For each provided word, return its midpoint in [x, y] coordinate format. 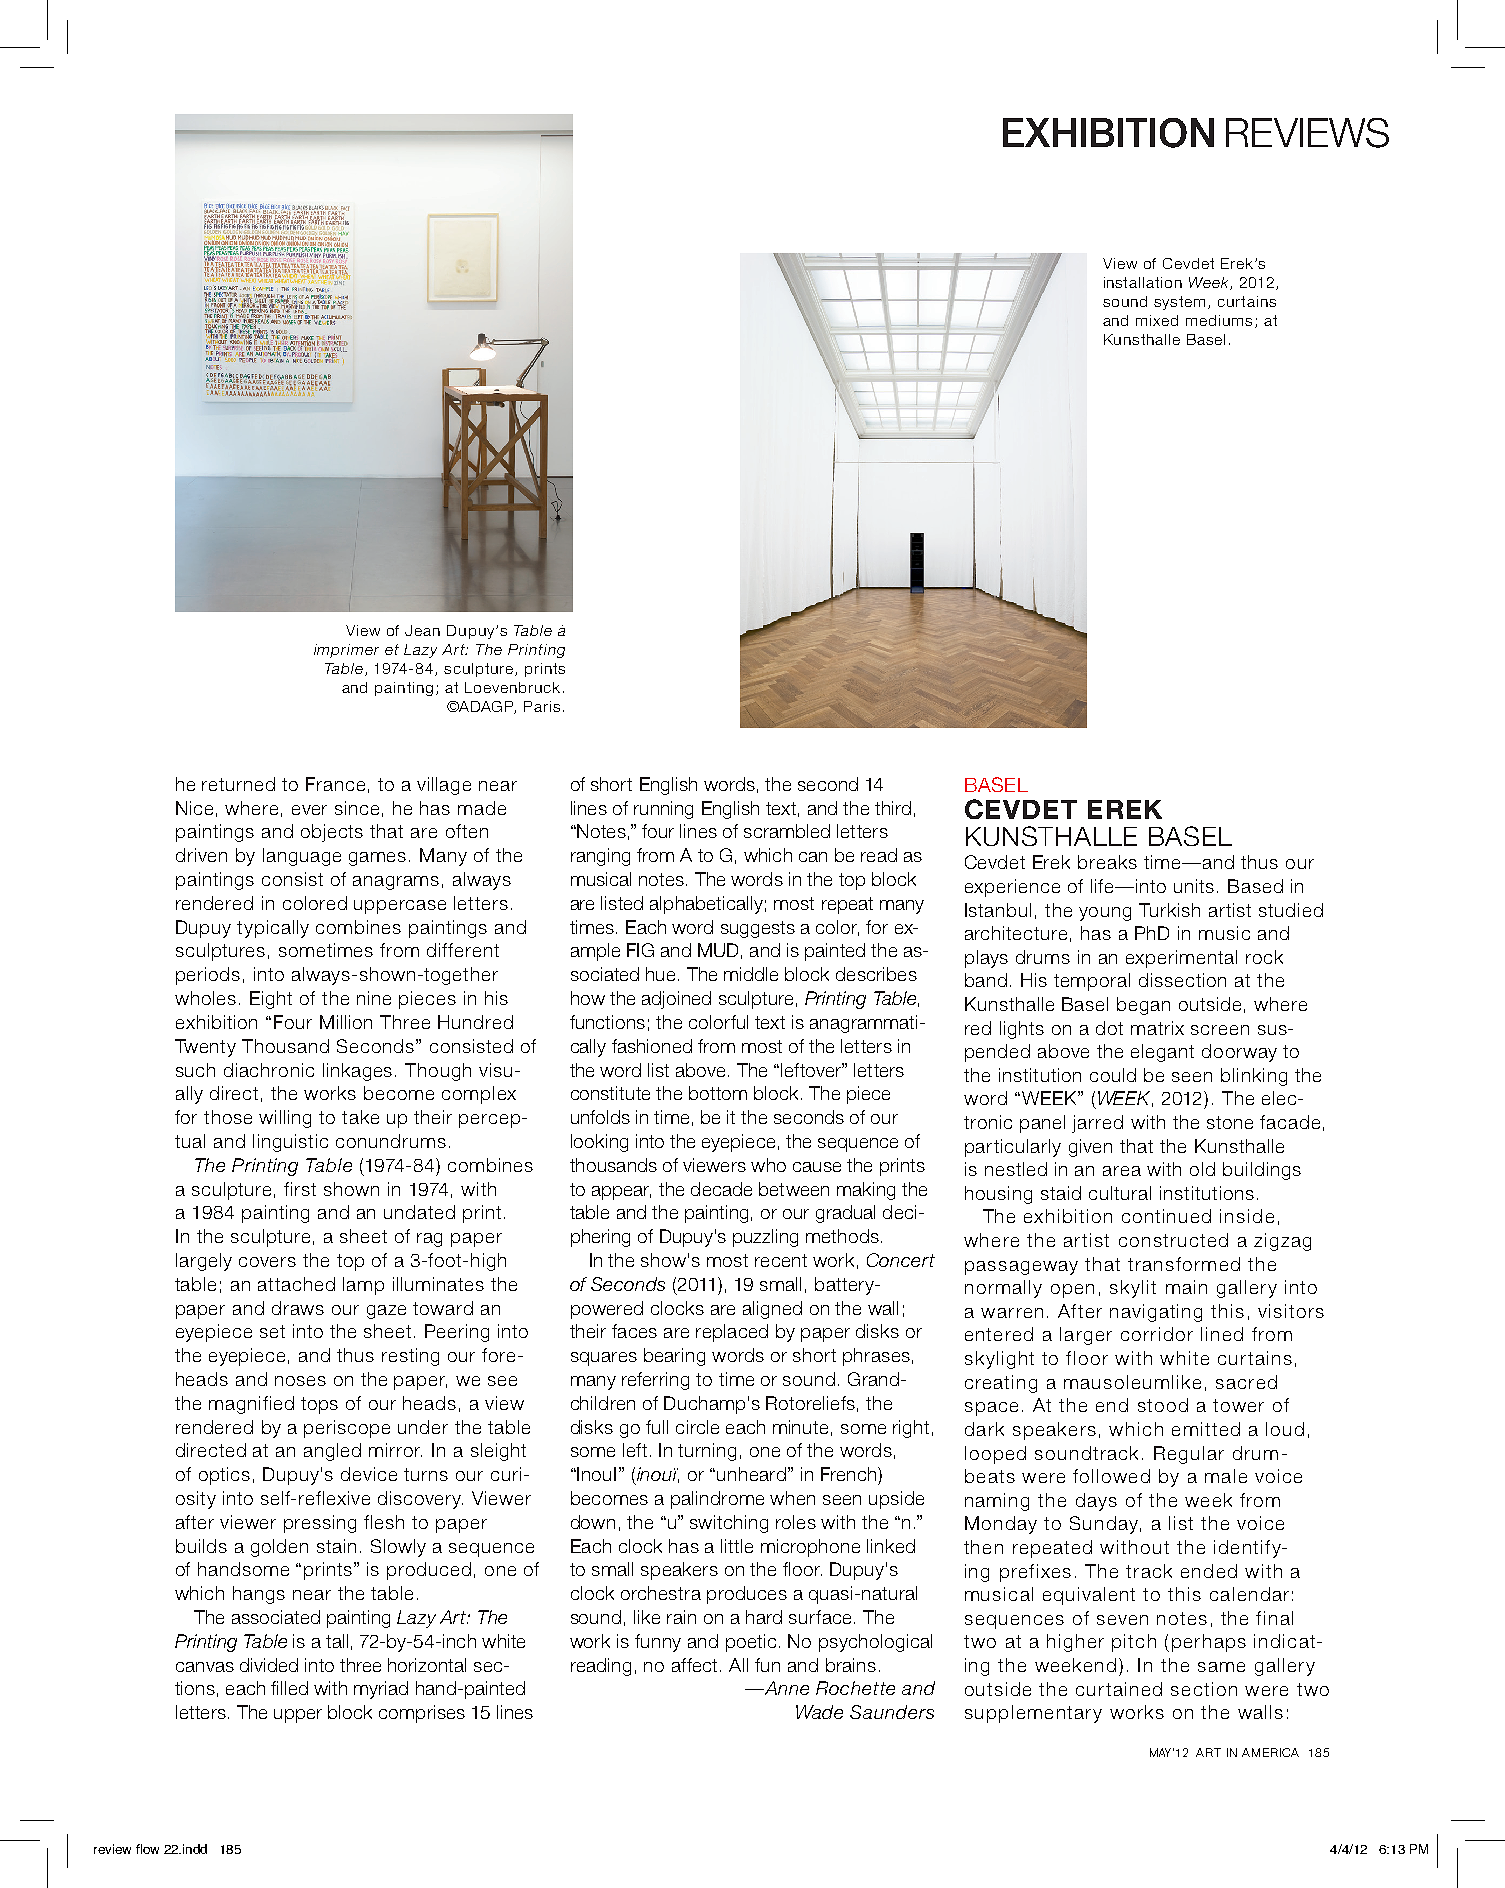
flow [147, 1849]
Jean [422, 630]
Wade [819, 1712]
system [1179, 303]
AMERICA [1270, 1752]
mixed [1157, 320]
